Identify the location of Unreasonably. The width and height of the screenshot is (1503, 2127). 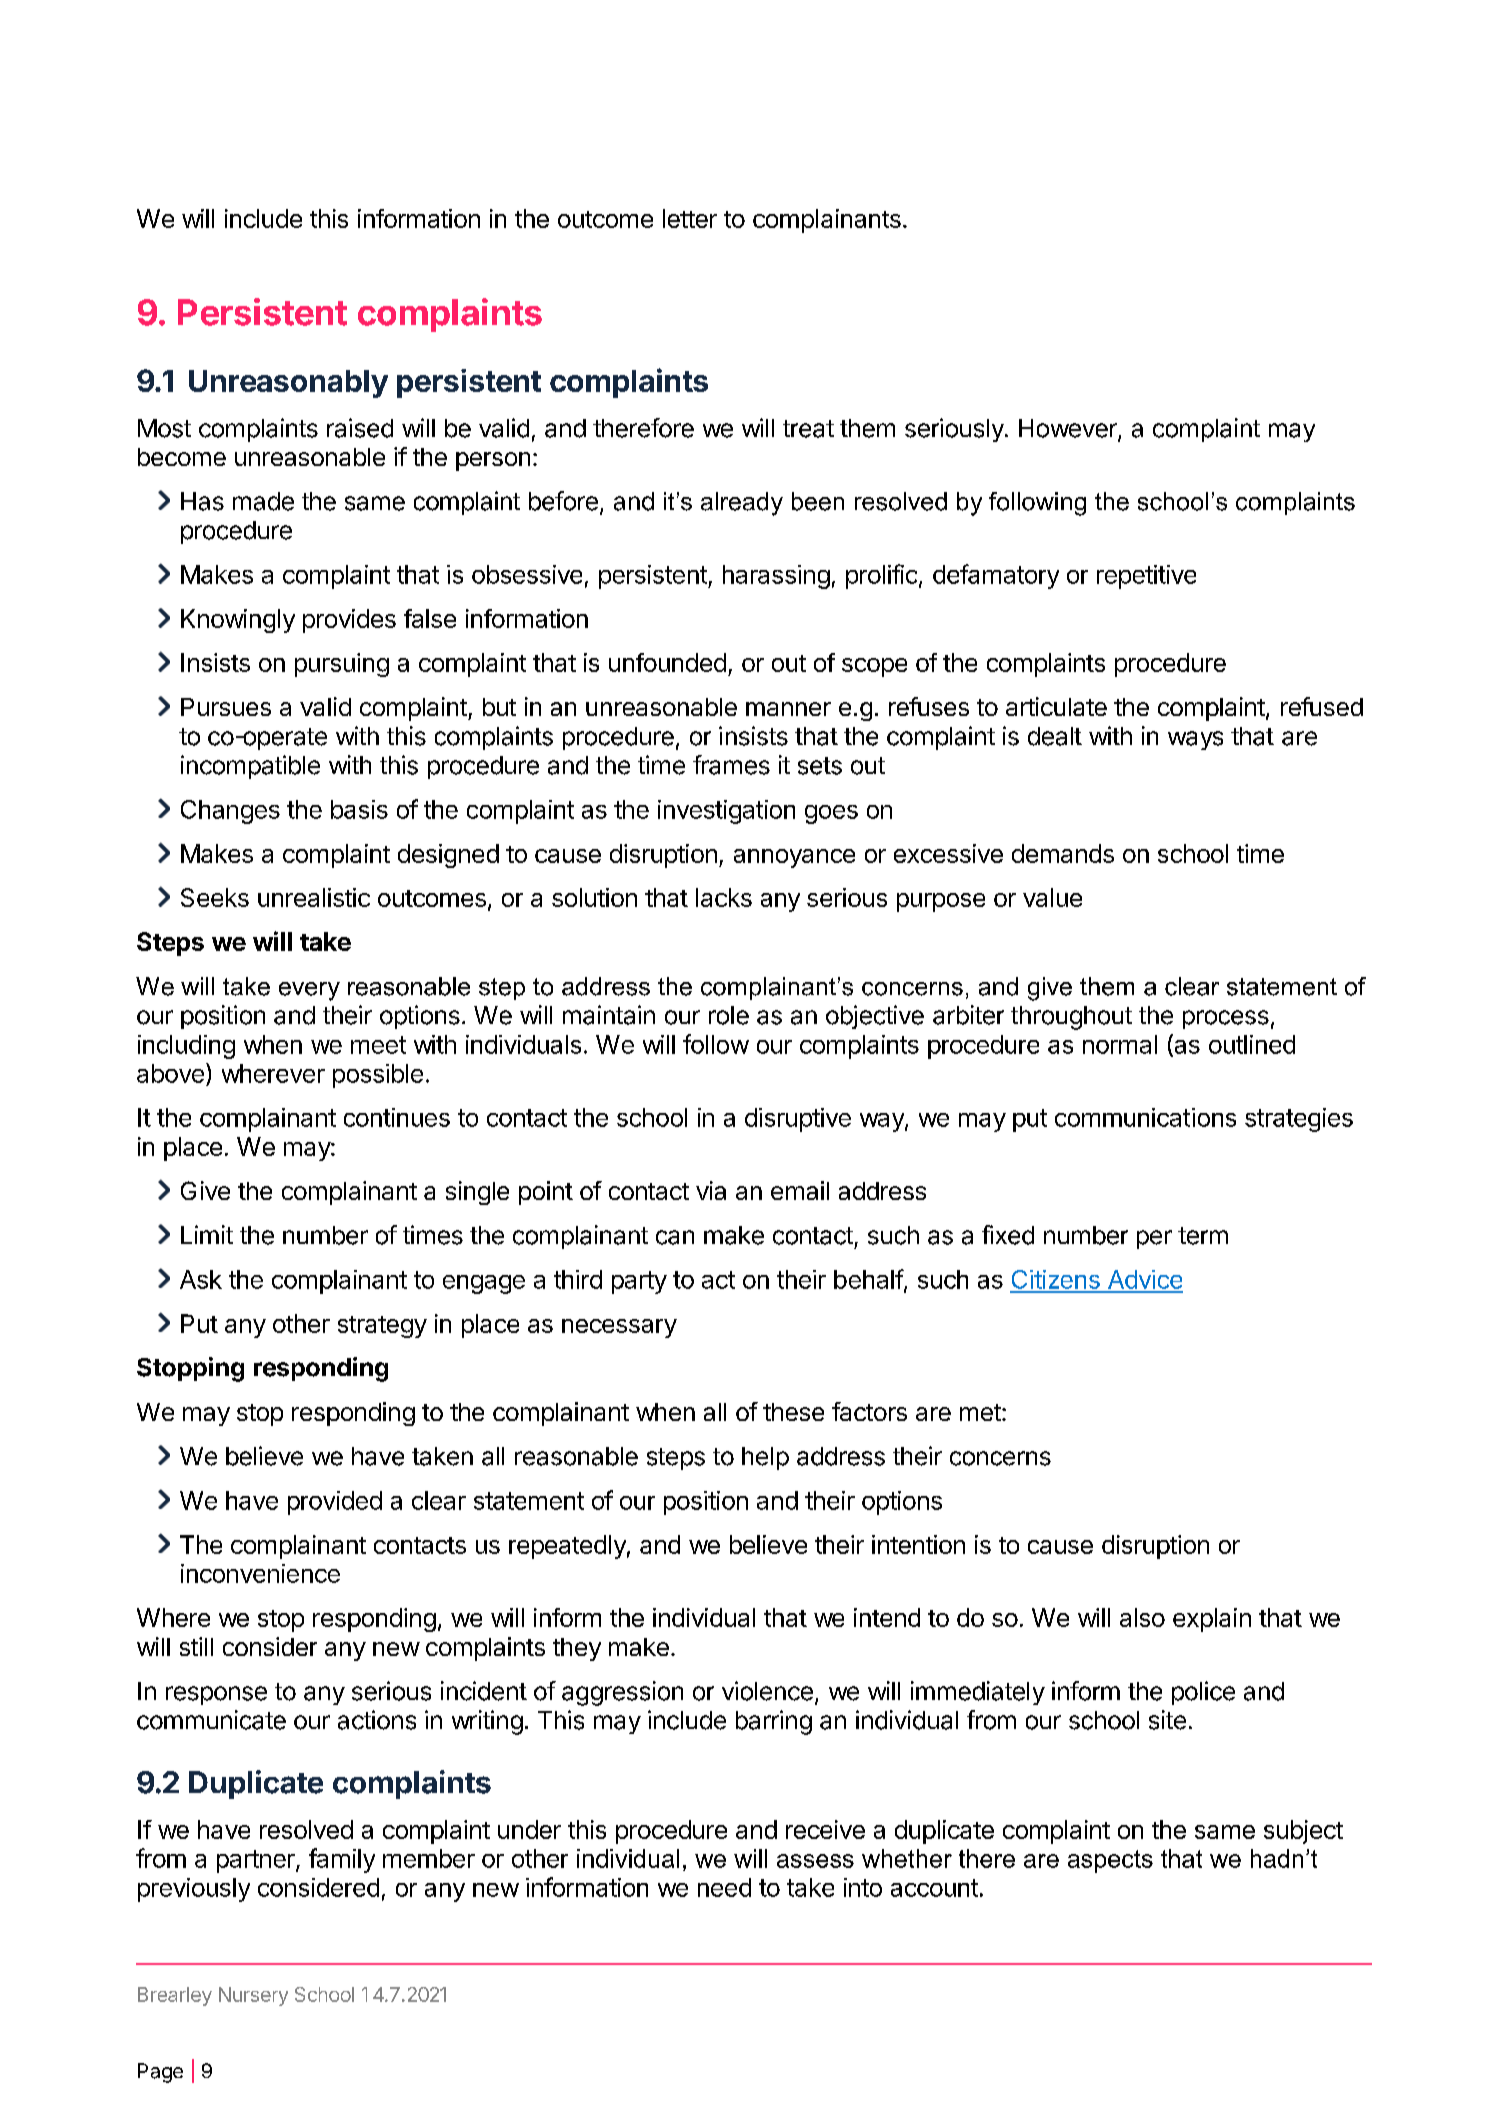
(288, 384).
